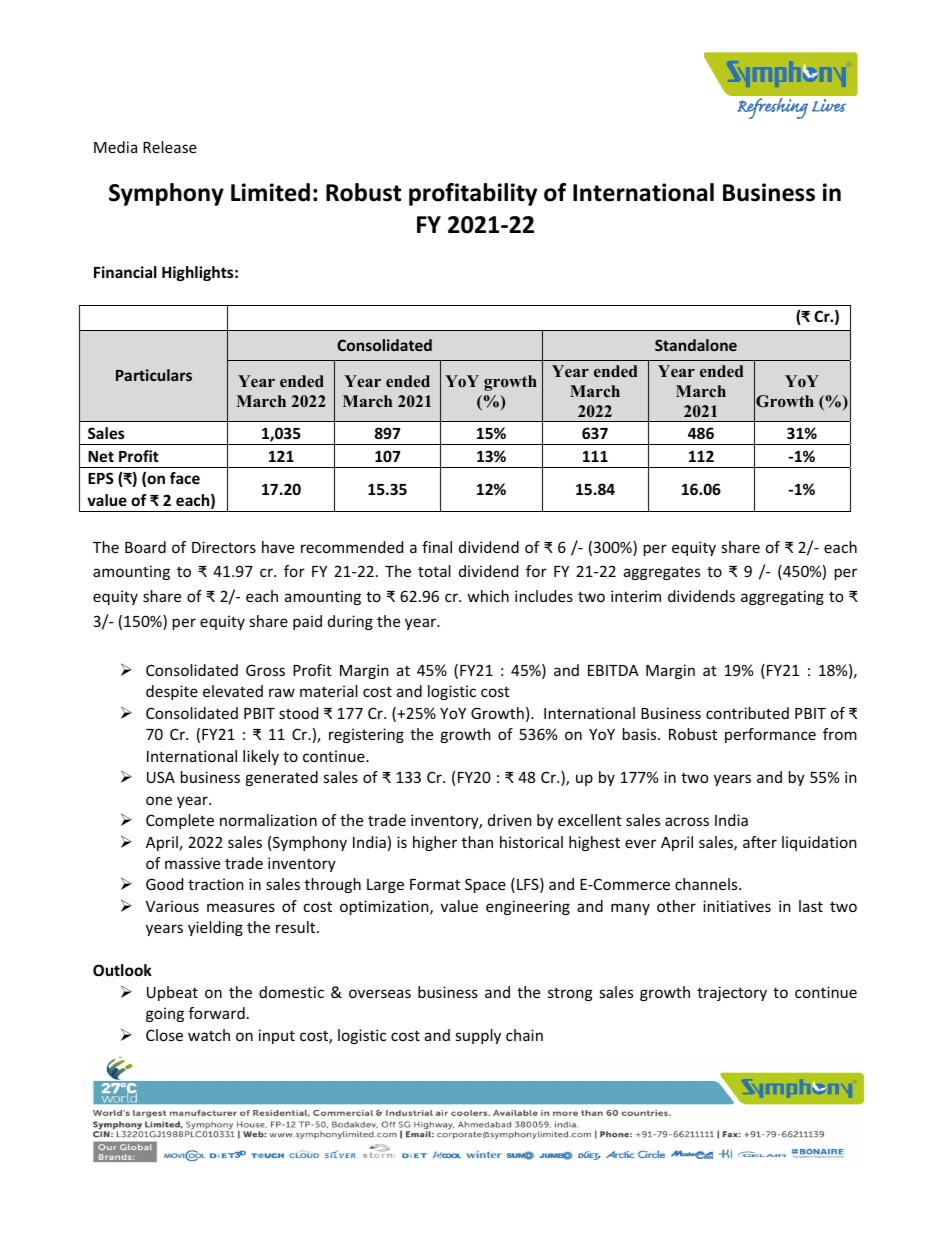 The image size is (952, 1233). What do you see at coordinates (696, 345) in the screenshot?
I see `Standalone` at bounding box center [696, 345].
